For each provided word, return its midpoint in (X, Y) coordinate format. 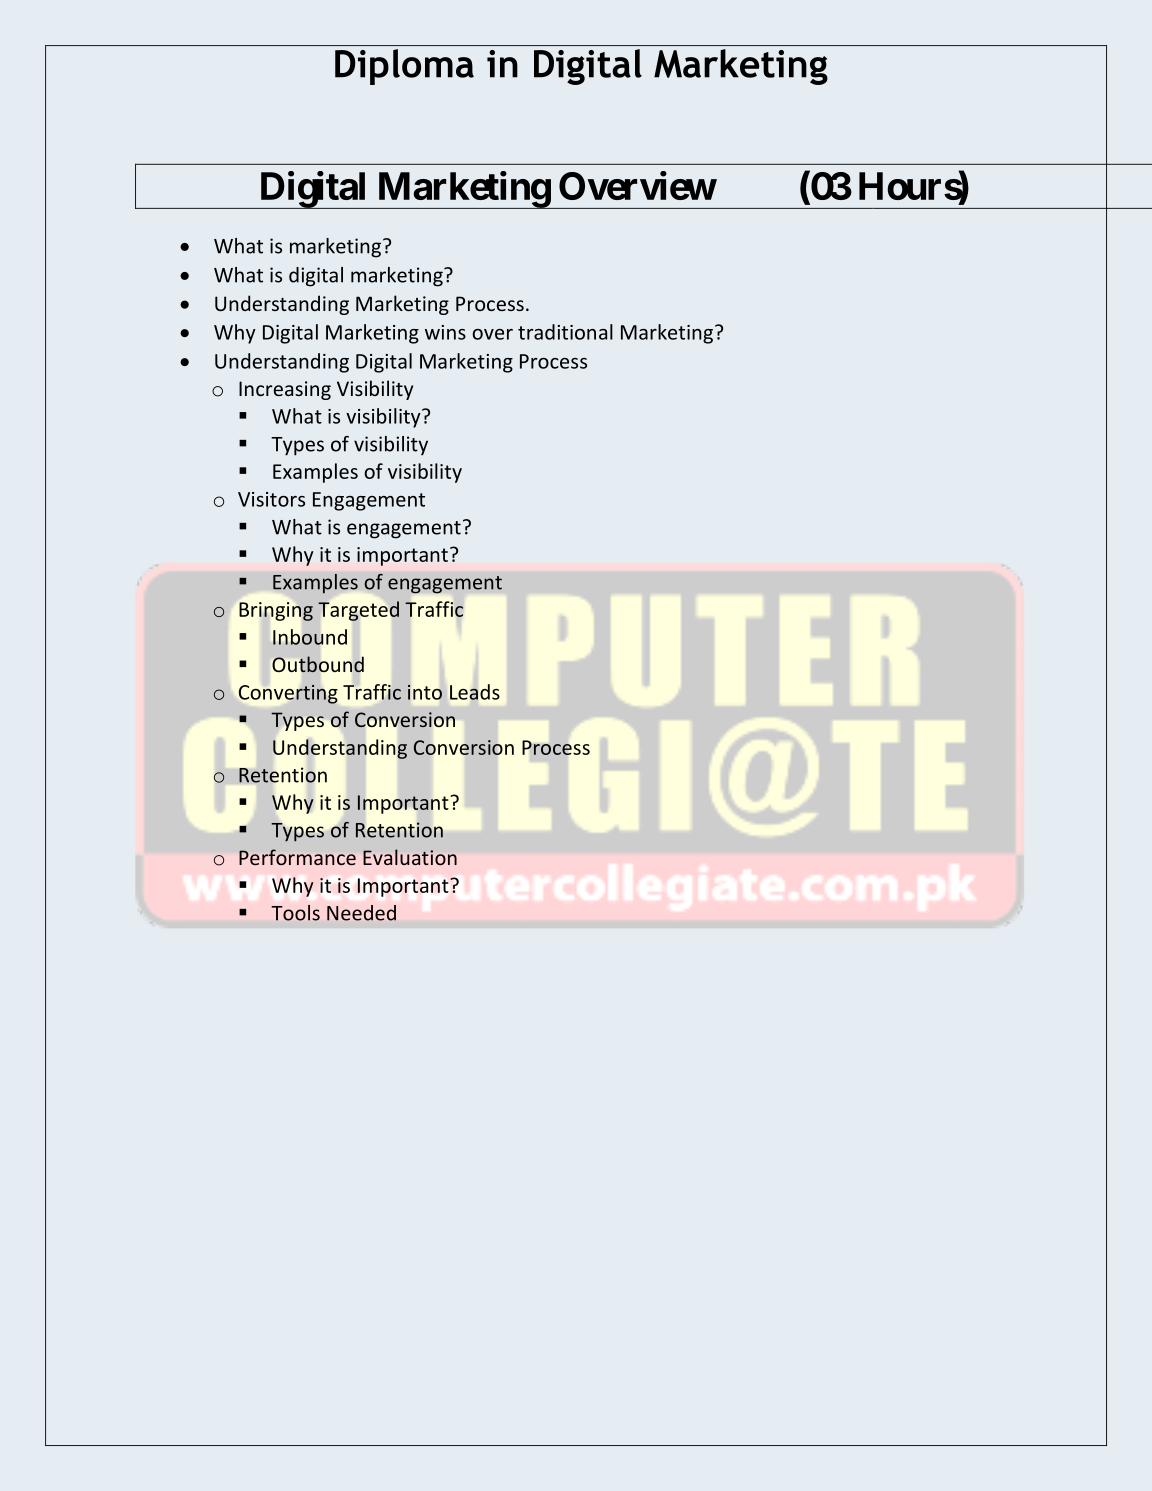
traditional (565, 332)
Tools (295, 913)
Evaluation (410, 857)
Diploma (404, 67)
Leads (475, 692)
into (425, 692)
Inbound (310, 637)
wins (445, 332)
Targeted (358, 611)
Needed (361, 913)
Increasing (285, 390)
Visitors (271, 499)
